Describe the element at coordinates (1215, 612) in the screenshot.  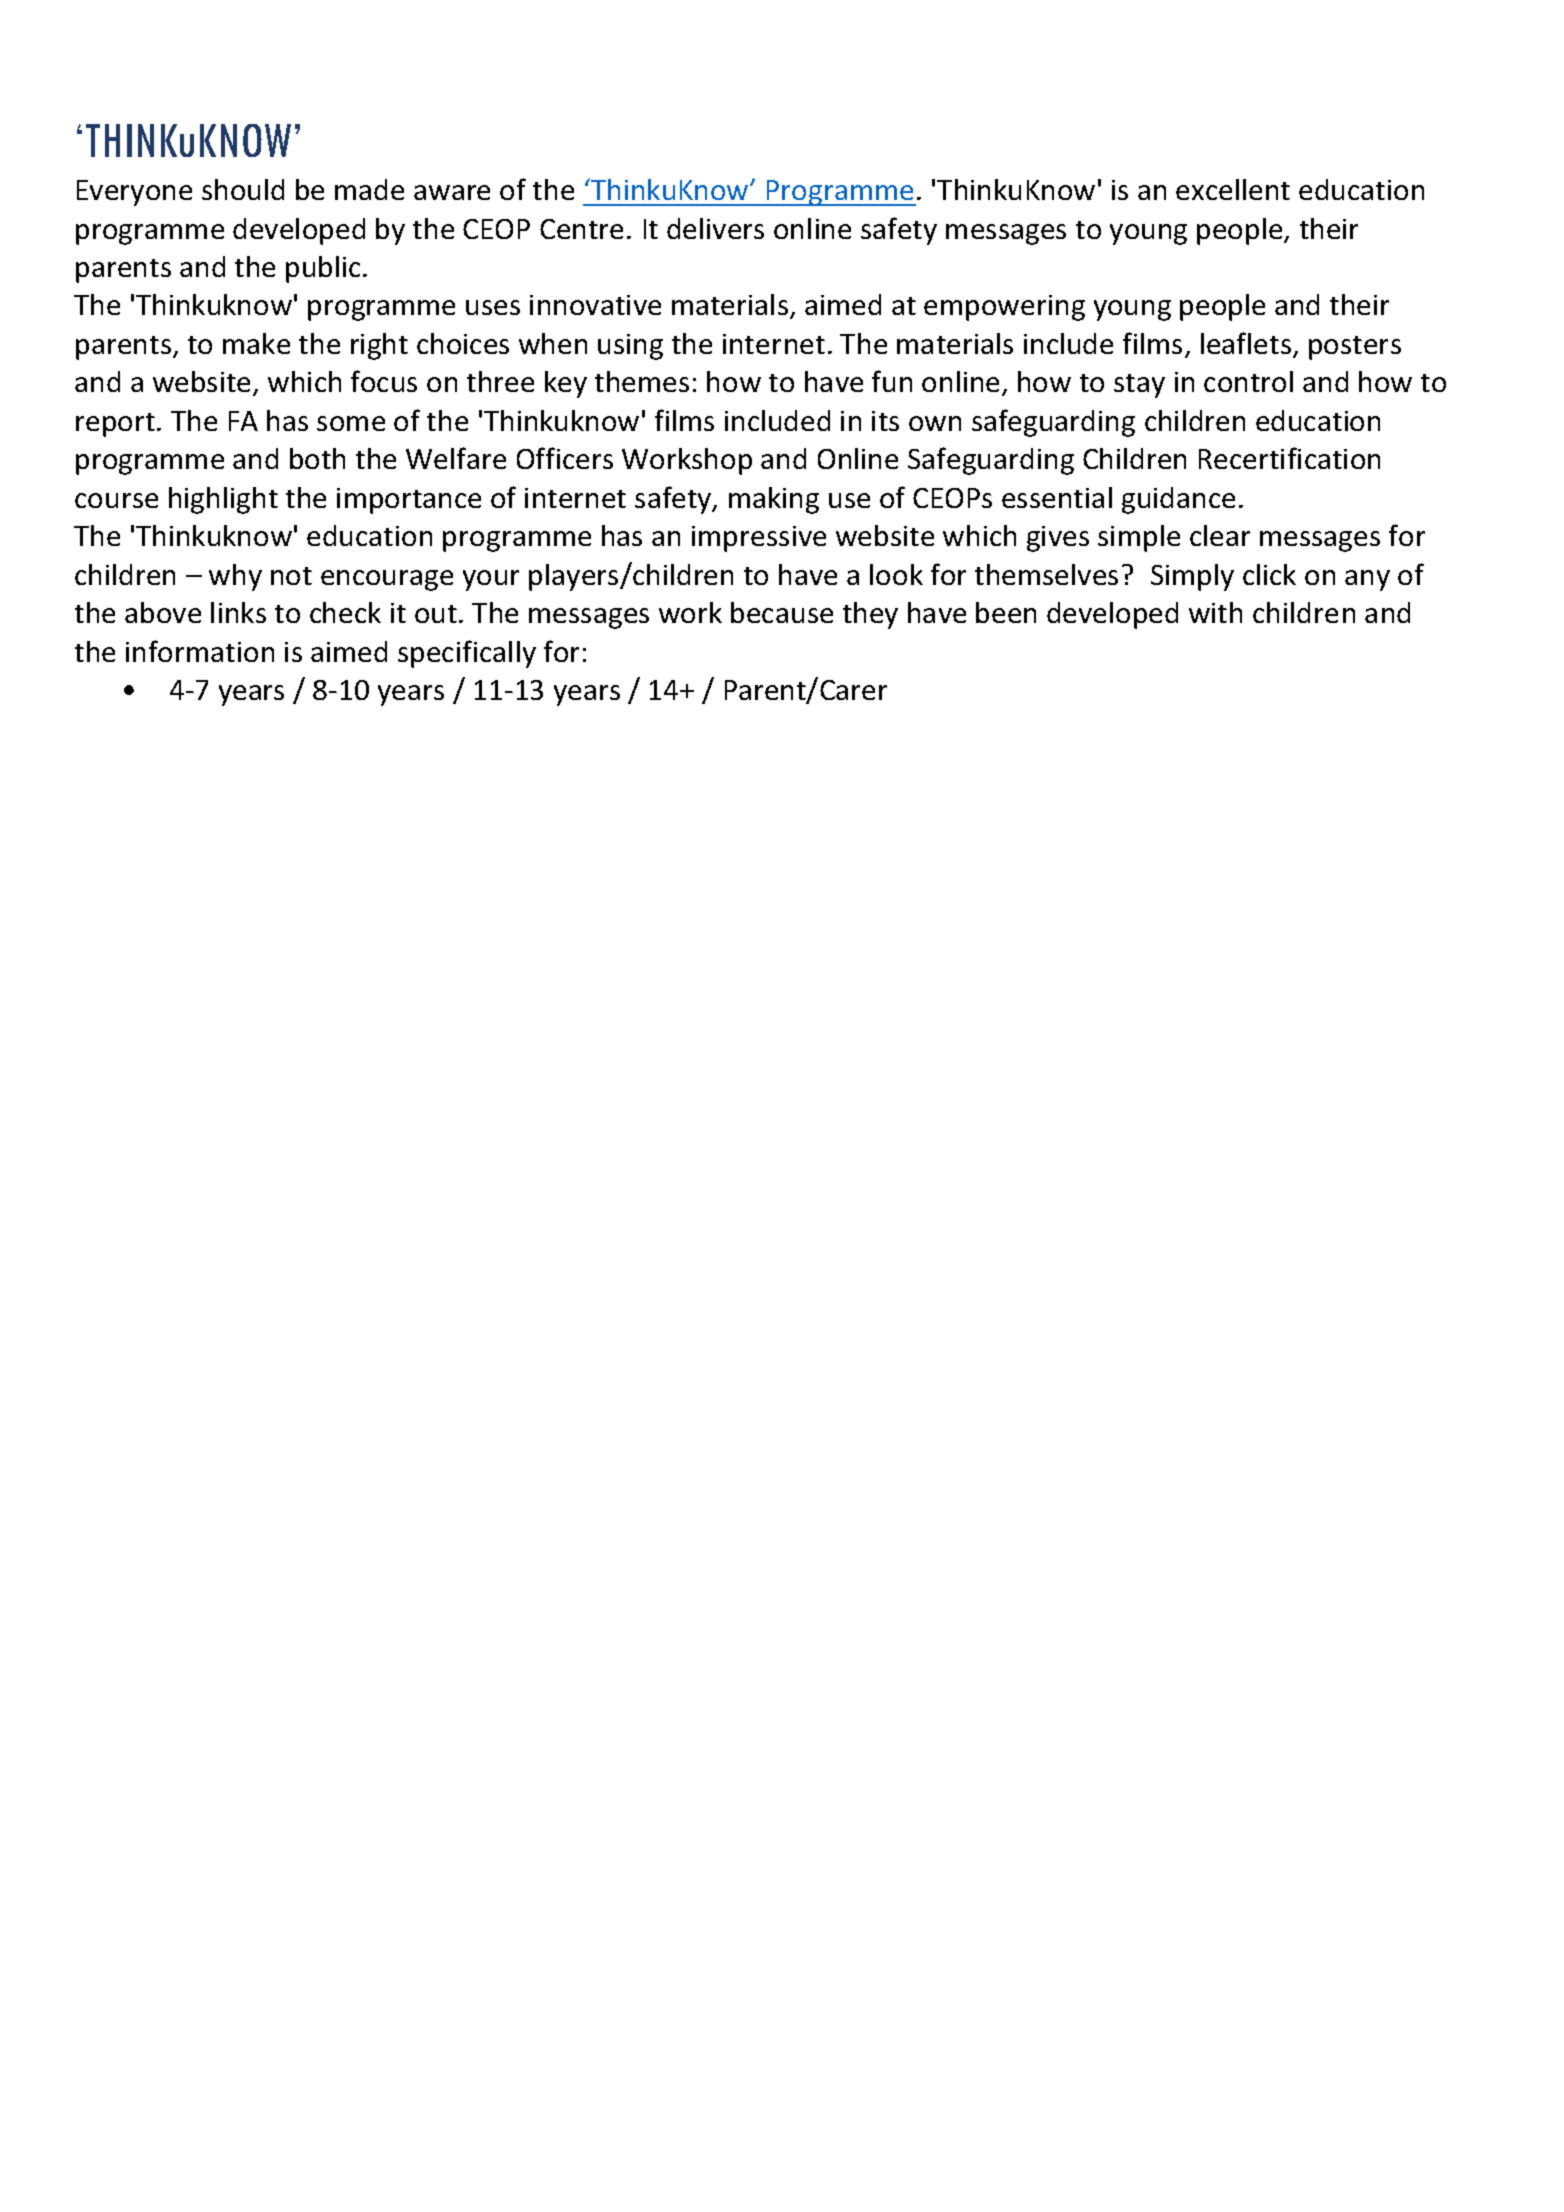
I see `with` at that location.
